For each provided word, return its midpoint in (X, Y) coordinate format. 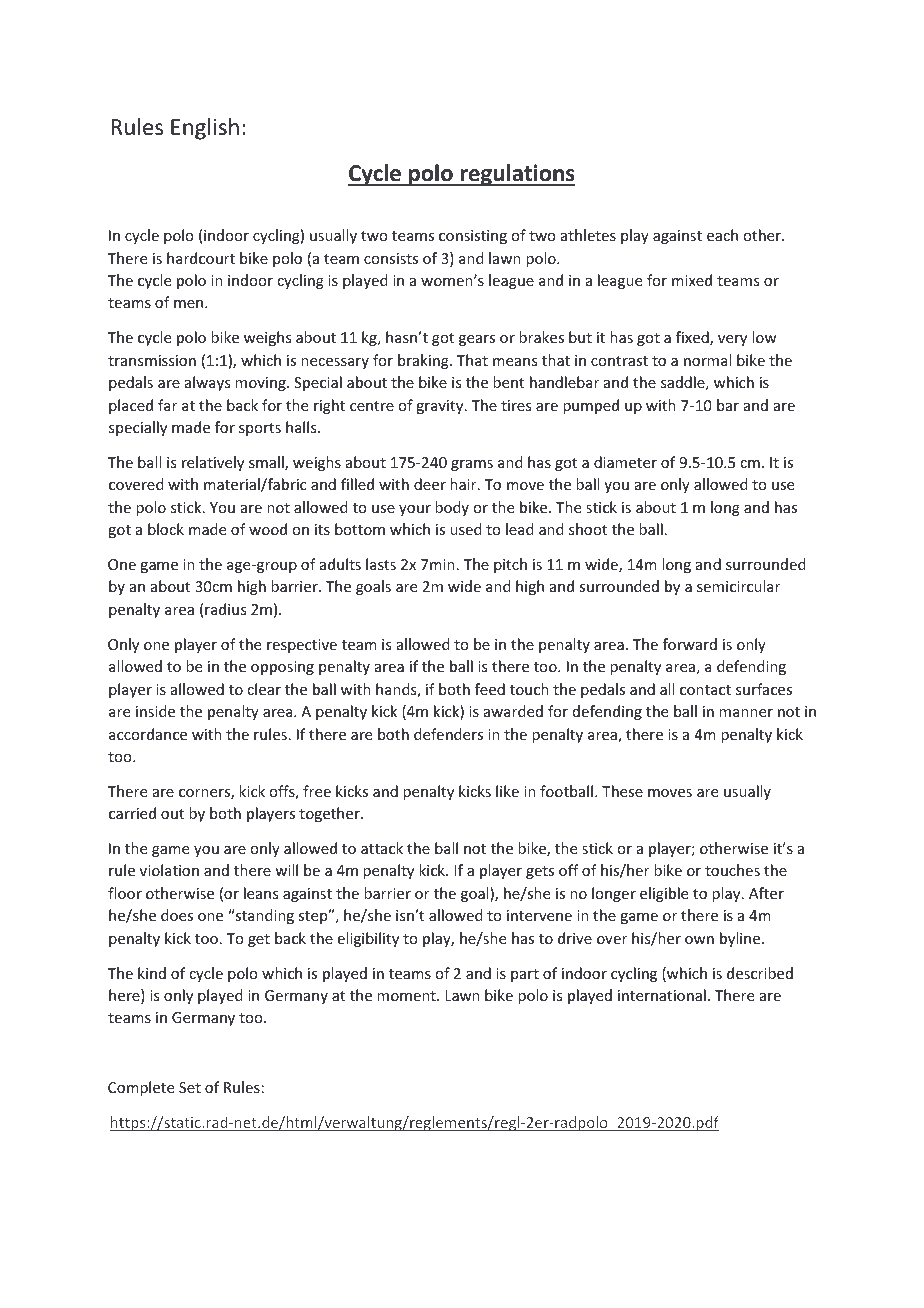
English (205, 129)
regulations (516, 175)
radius (225, 609)
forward (690, 644)
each (722, 235)
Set (190, 1087)
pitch (510, 565)
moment (407, 996)
